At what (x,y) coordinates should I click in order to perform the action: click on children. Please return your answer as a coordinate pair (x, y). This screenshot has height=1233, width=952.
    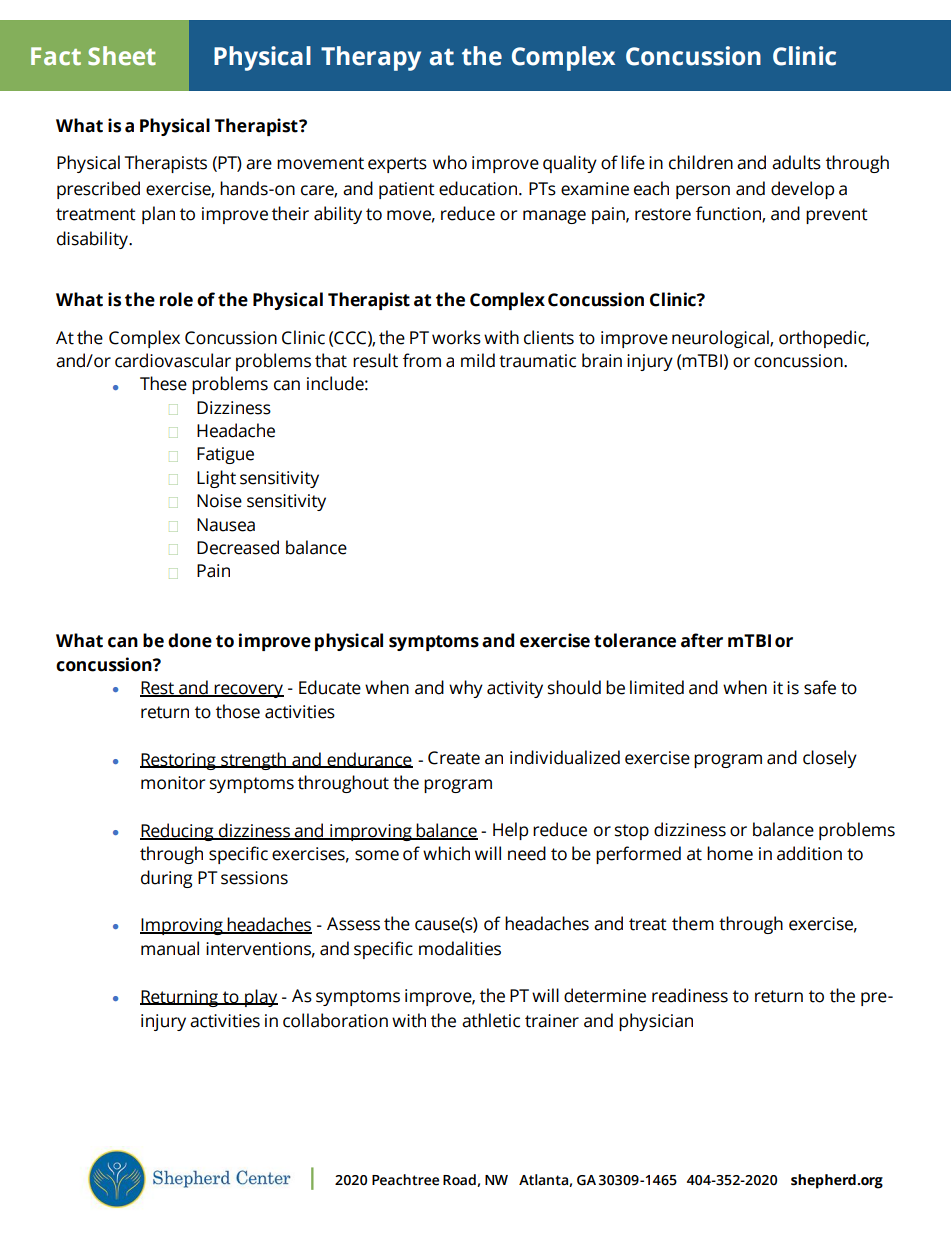
    Looking at the image, I should click on (701, 162).
